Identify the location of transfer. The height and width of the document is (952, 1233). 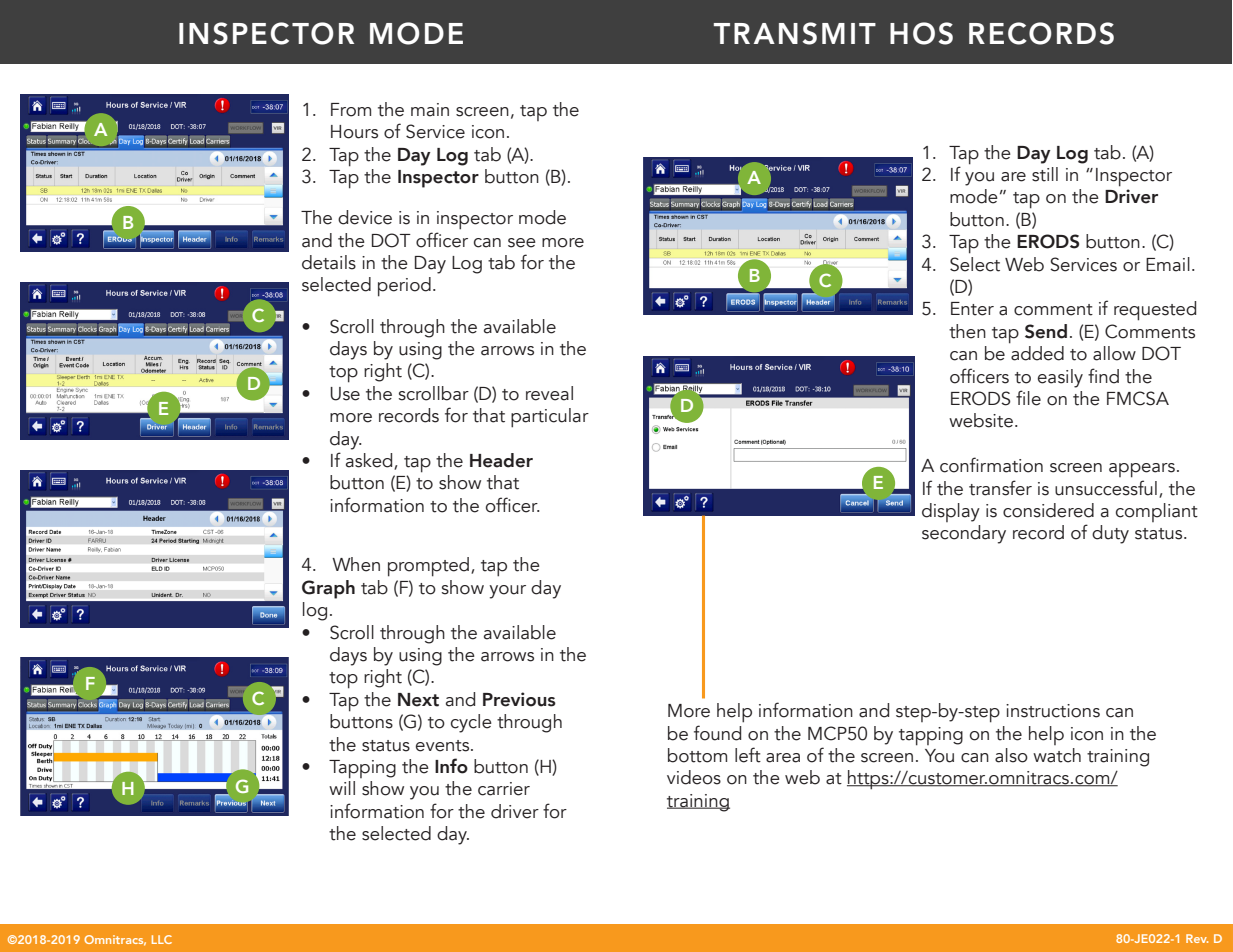
(1000, 488).
